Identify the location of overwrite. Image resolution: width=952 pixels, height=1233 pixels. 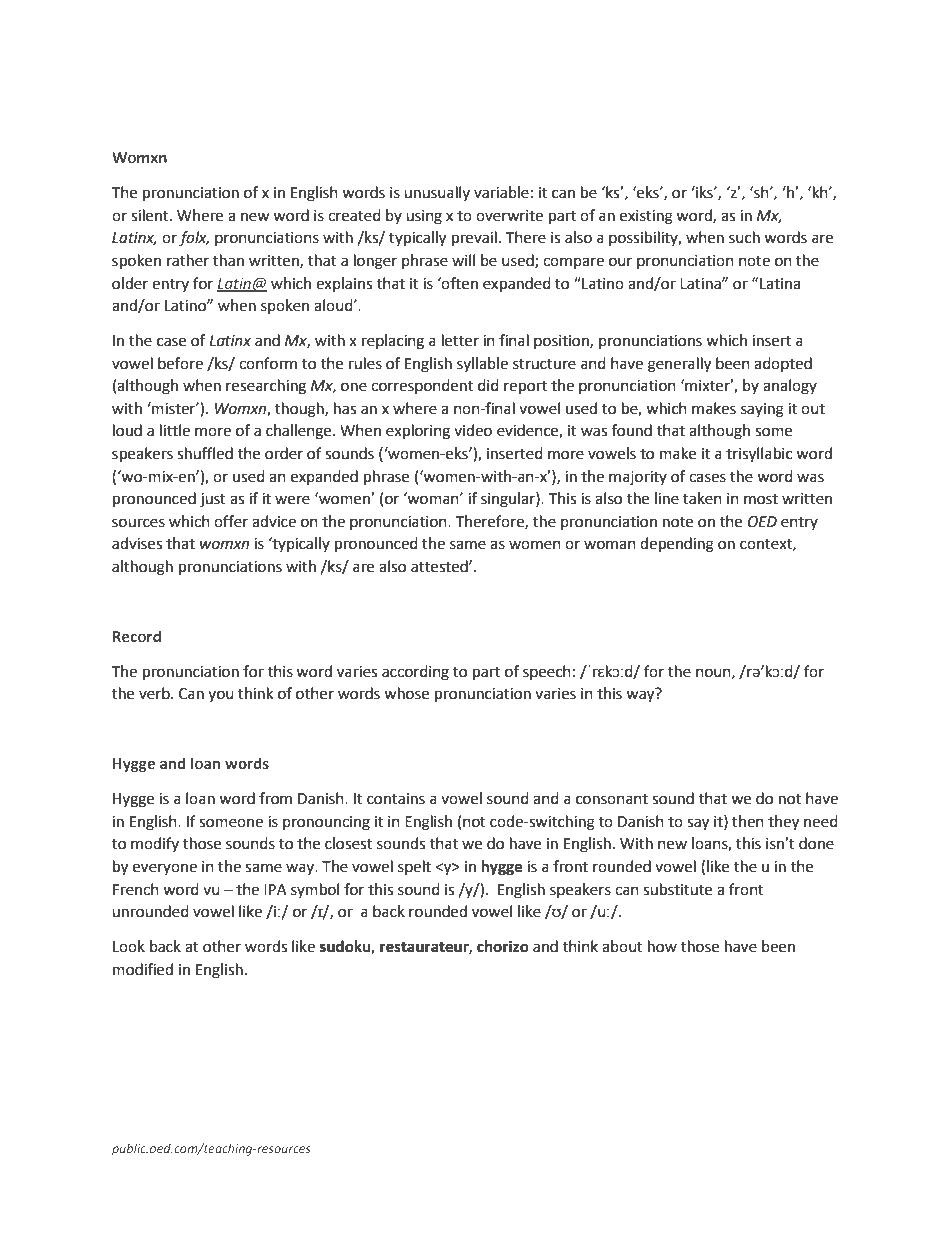
(509, 216).
